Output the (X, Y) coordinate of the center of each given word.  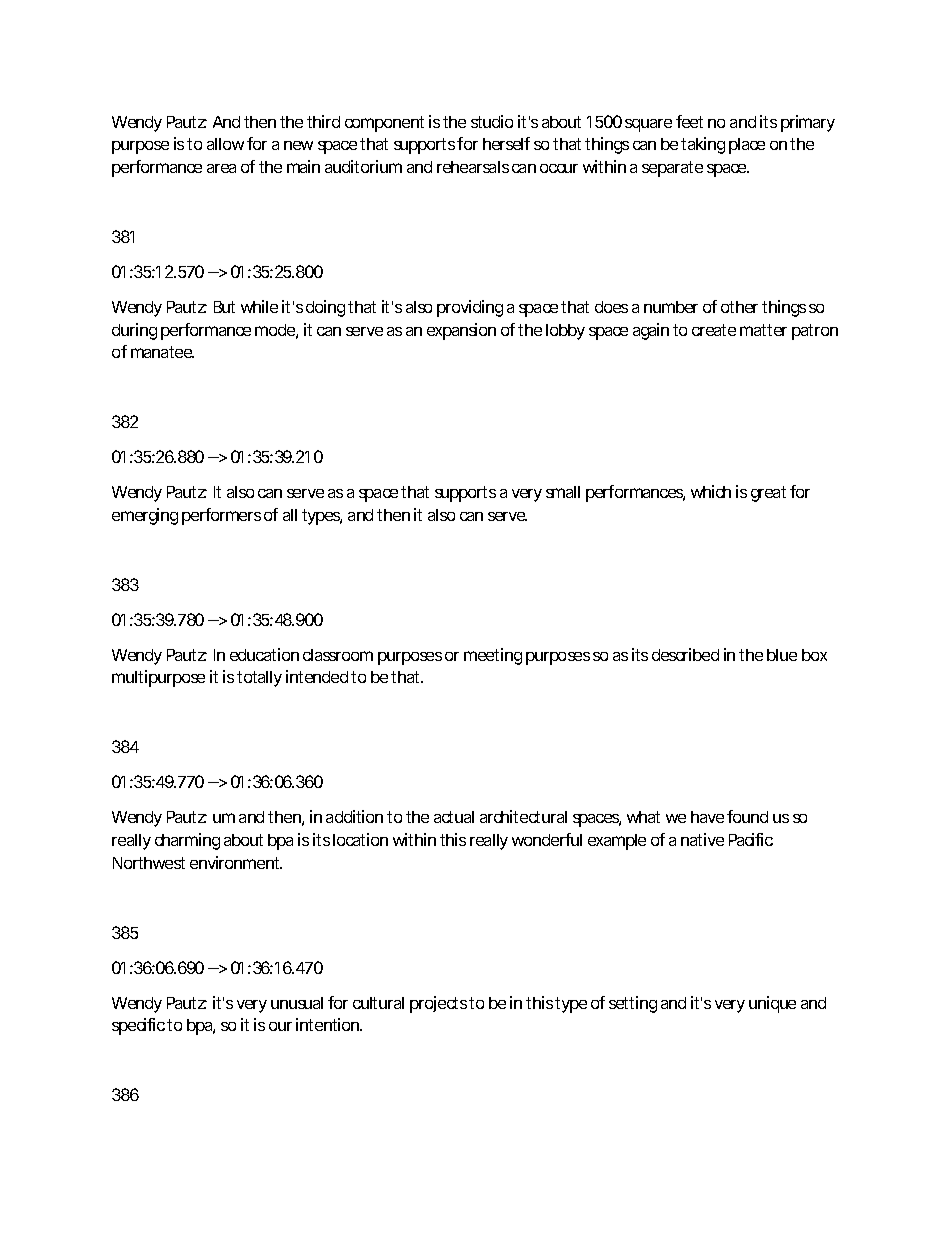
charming (187, 841)
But (224, 307)
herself (506, 143)
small (563, 492)
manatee (162, 352)
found (747, 816)
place (747, 146)
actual (454, 817)
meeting (493, 656)
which (711, 491)
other (742, 307)
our (280, 1026)
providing (470, 308)
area (221, 168)
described (685, 654)
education (264, 654)
